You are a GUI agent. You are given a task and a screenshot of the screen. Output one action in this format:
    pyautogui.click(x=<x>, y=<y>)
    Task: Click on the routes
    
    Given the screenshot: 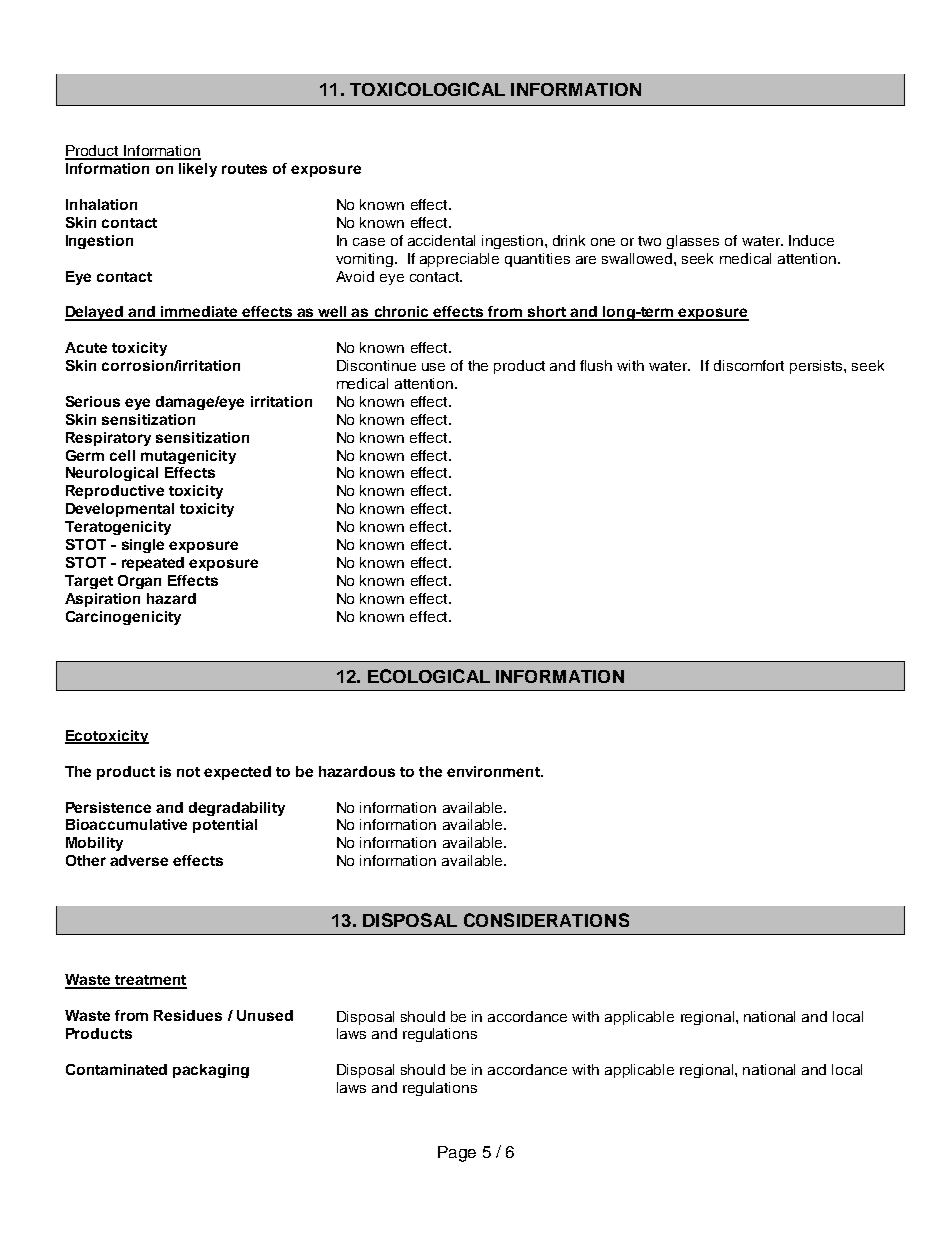 What is the action you would take?
    pyautogui.click(x=244, y=169)
